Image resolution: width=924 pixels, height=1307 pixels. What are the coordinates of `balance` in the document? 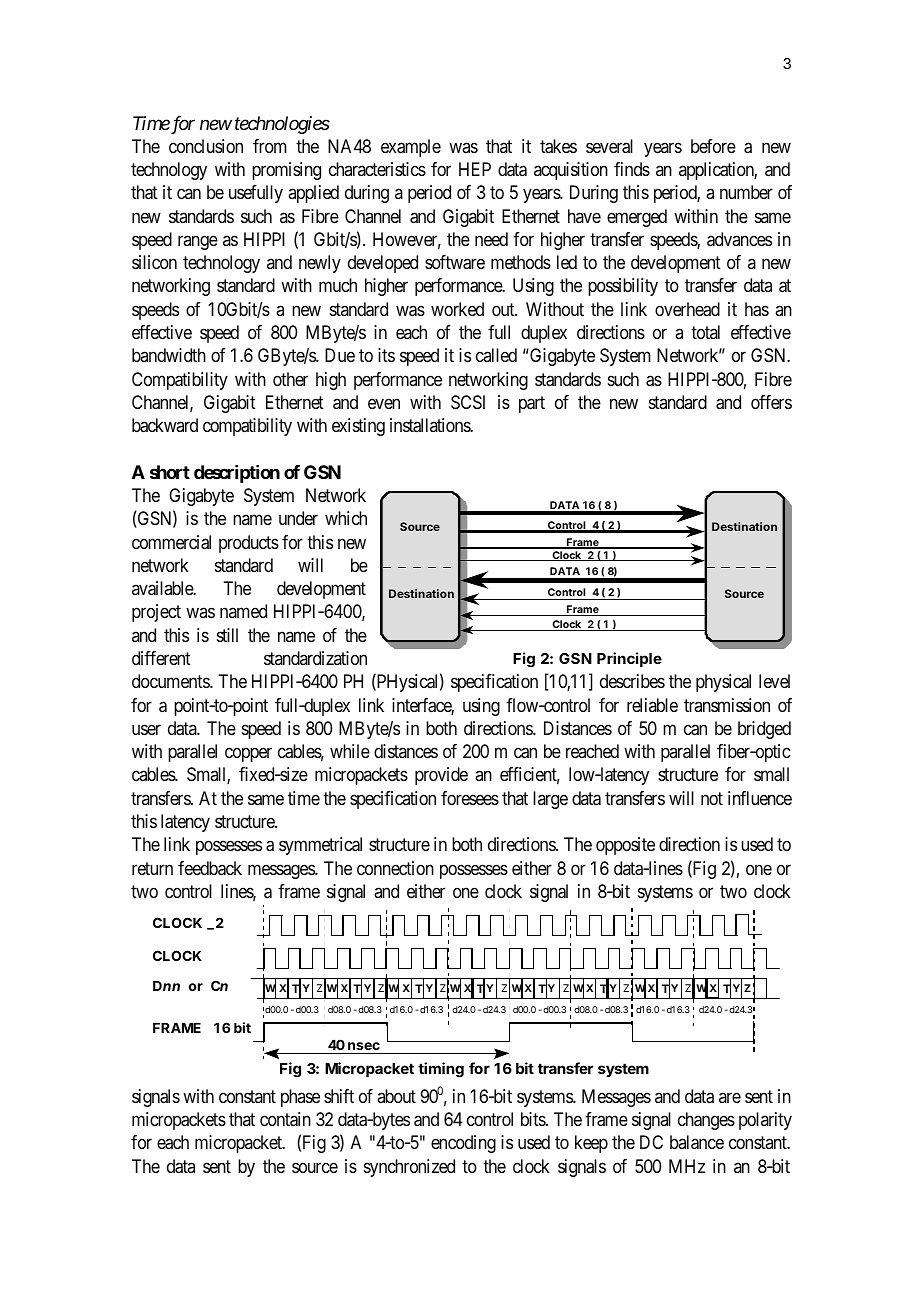 It's located at (697, 1142).
